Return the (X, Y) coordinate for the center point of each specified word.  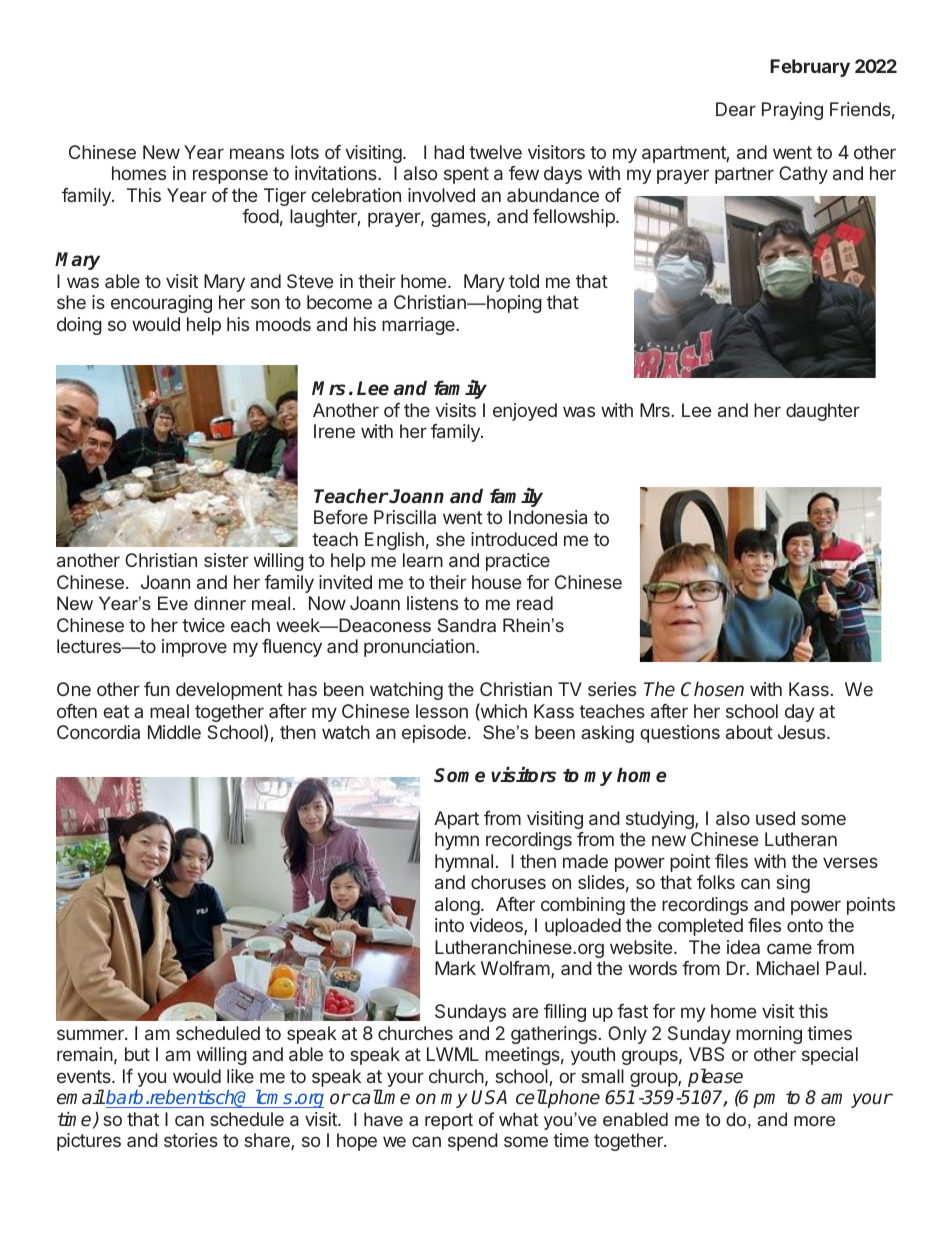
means (257, 153)
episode (434, 734)
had (449, 152)
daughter (823, 412)
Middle (174, 732)
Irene (334, 431)
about (749, 732)
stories (191, 1140)
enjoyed (525, 412)
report (449, 1121)
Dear (736, 109)
